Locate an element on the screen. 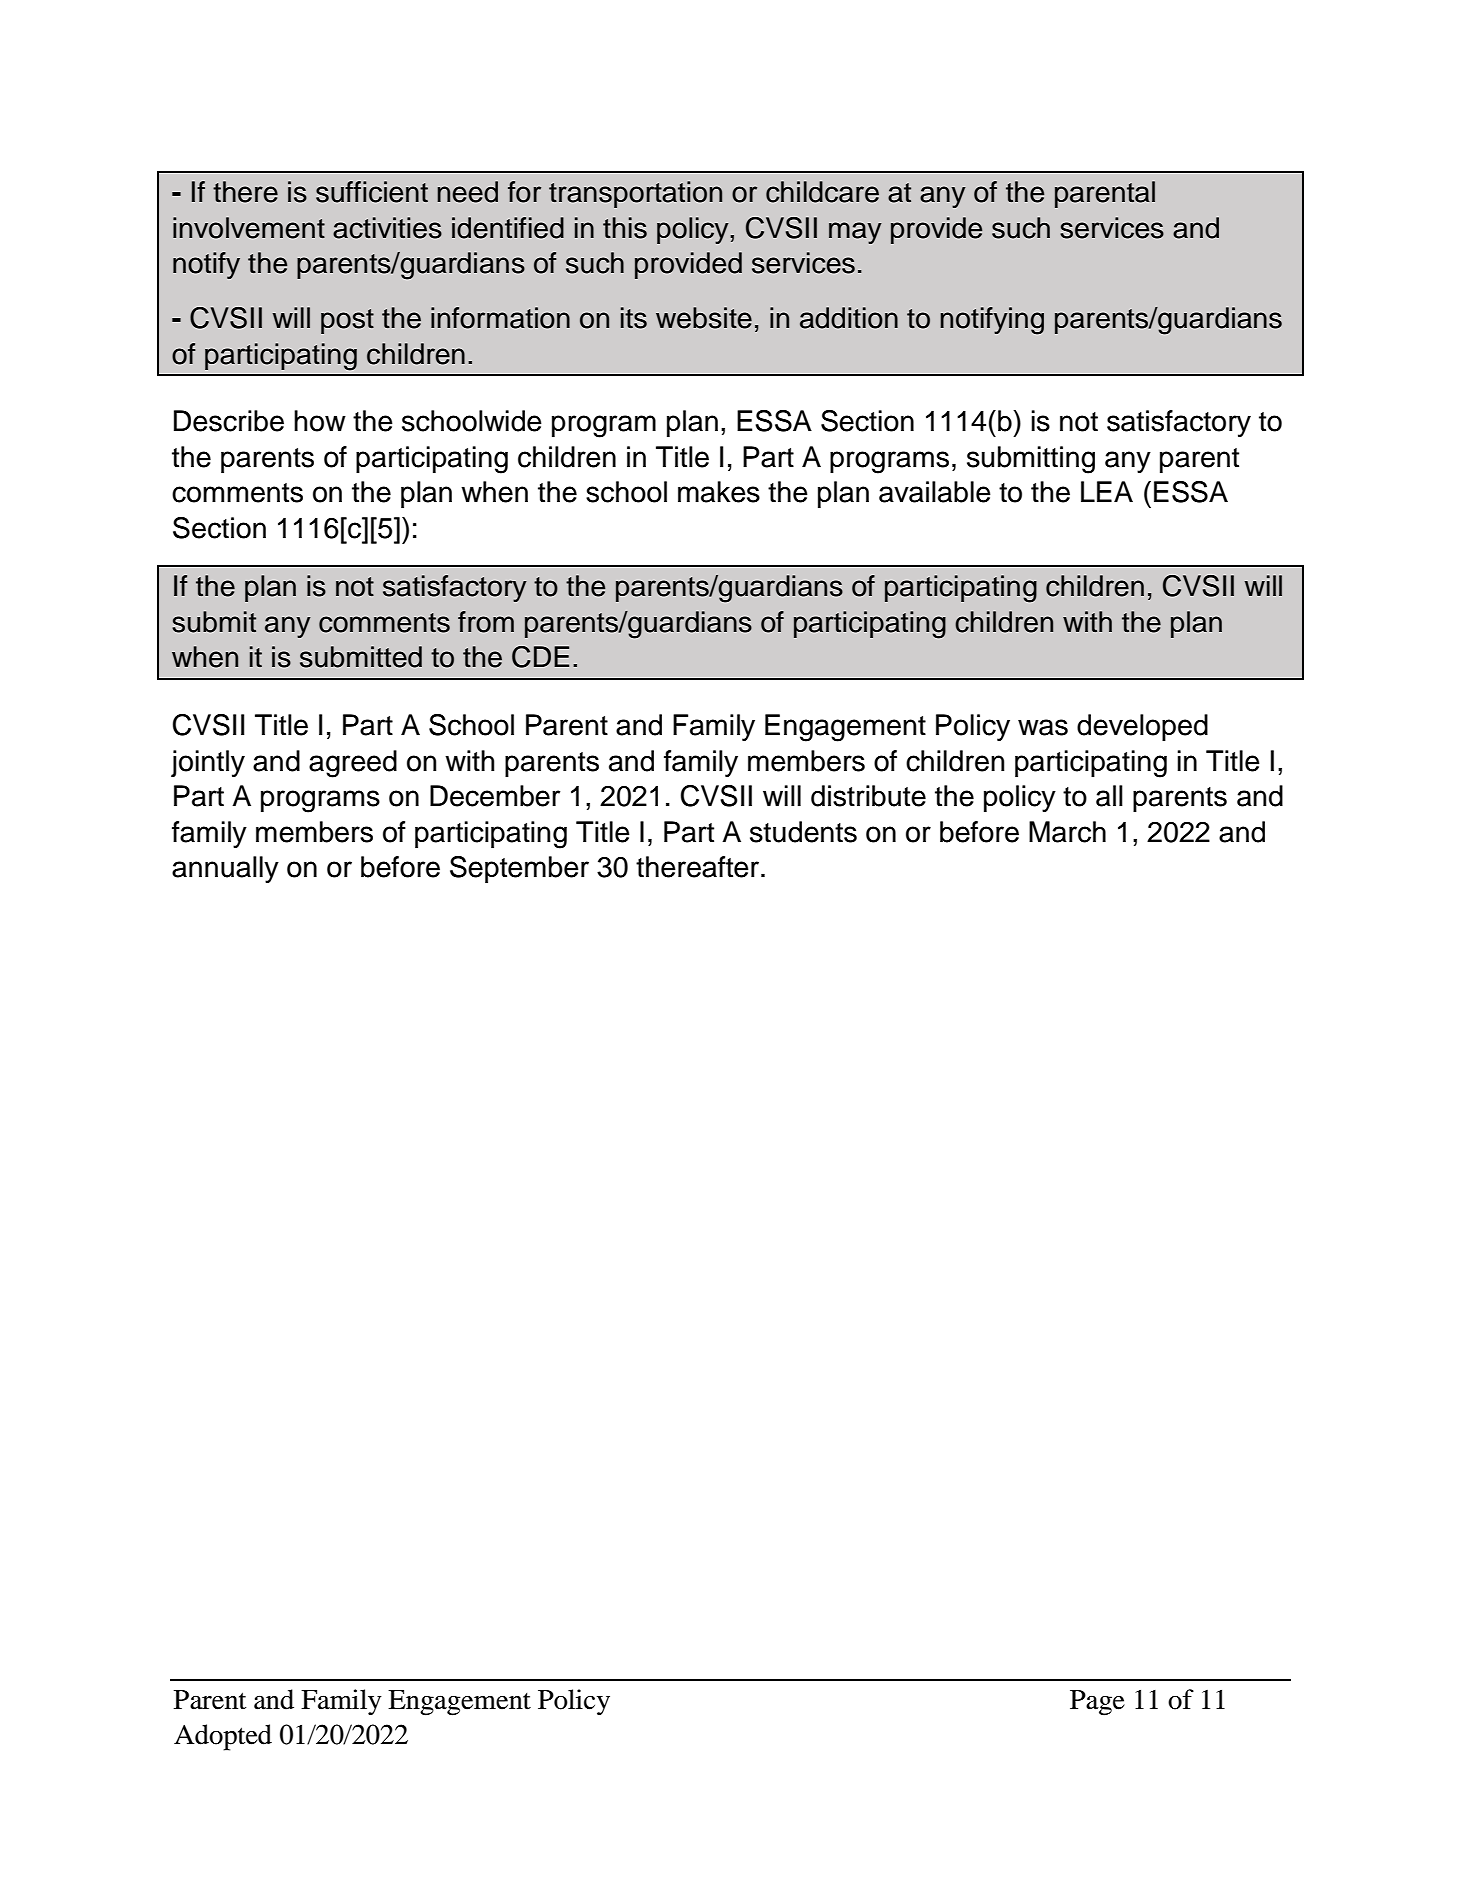 This screenshot has height=1891, width=1461. March is located at coordinates (1067, 832).
